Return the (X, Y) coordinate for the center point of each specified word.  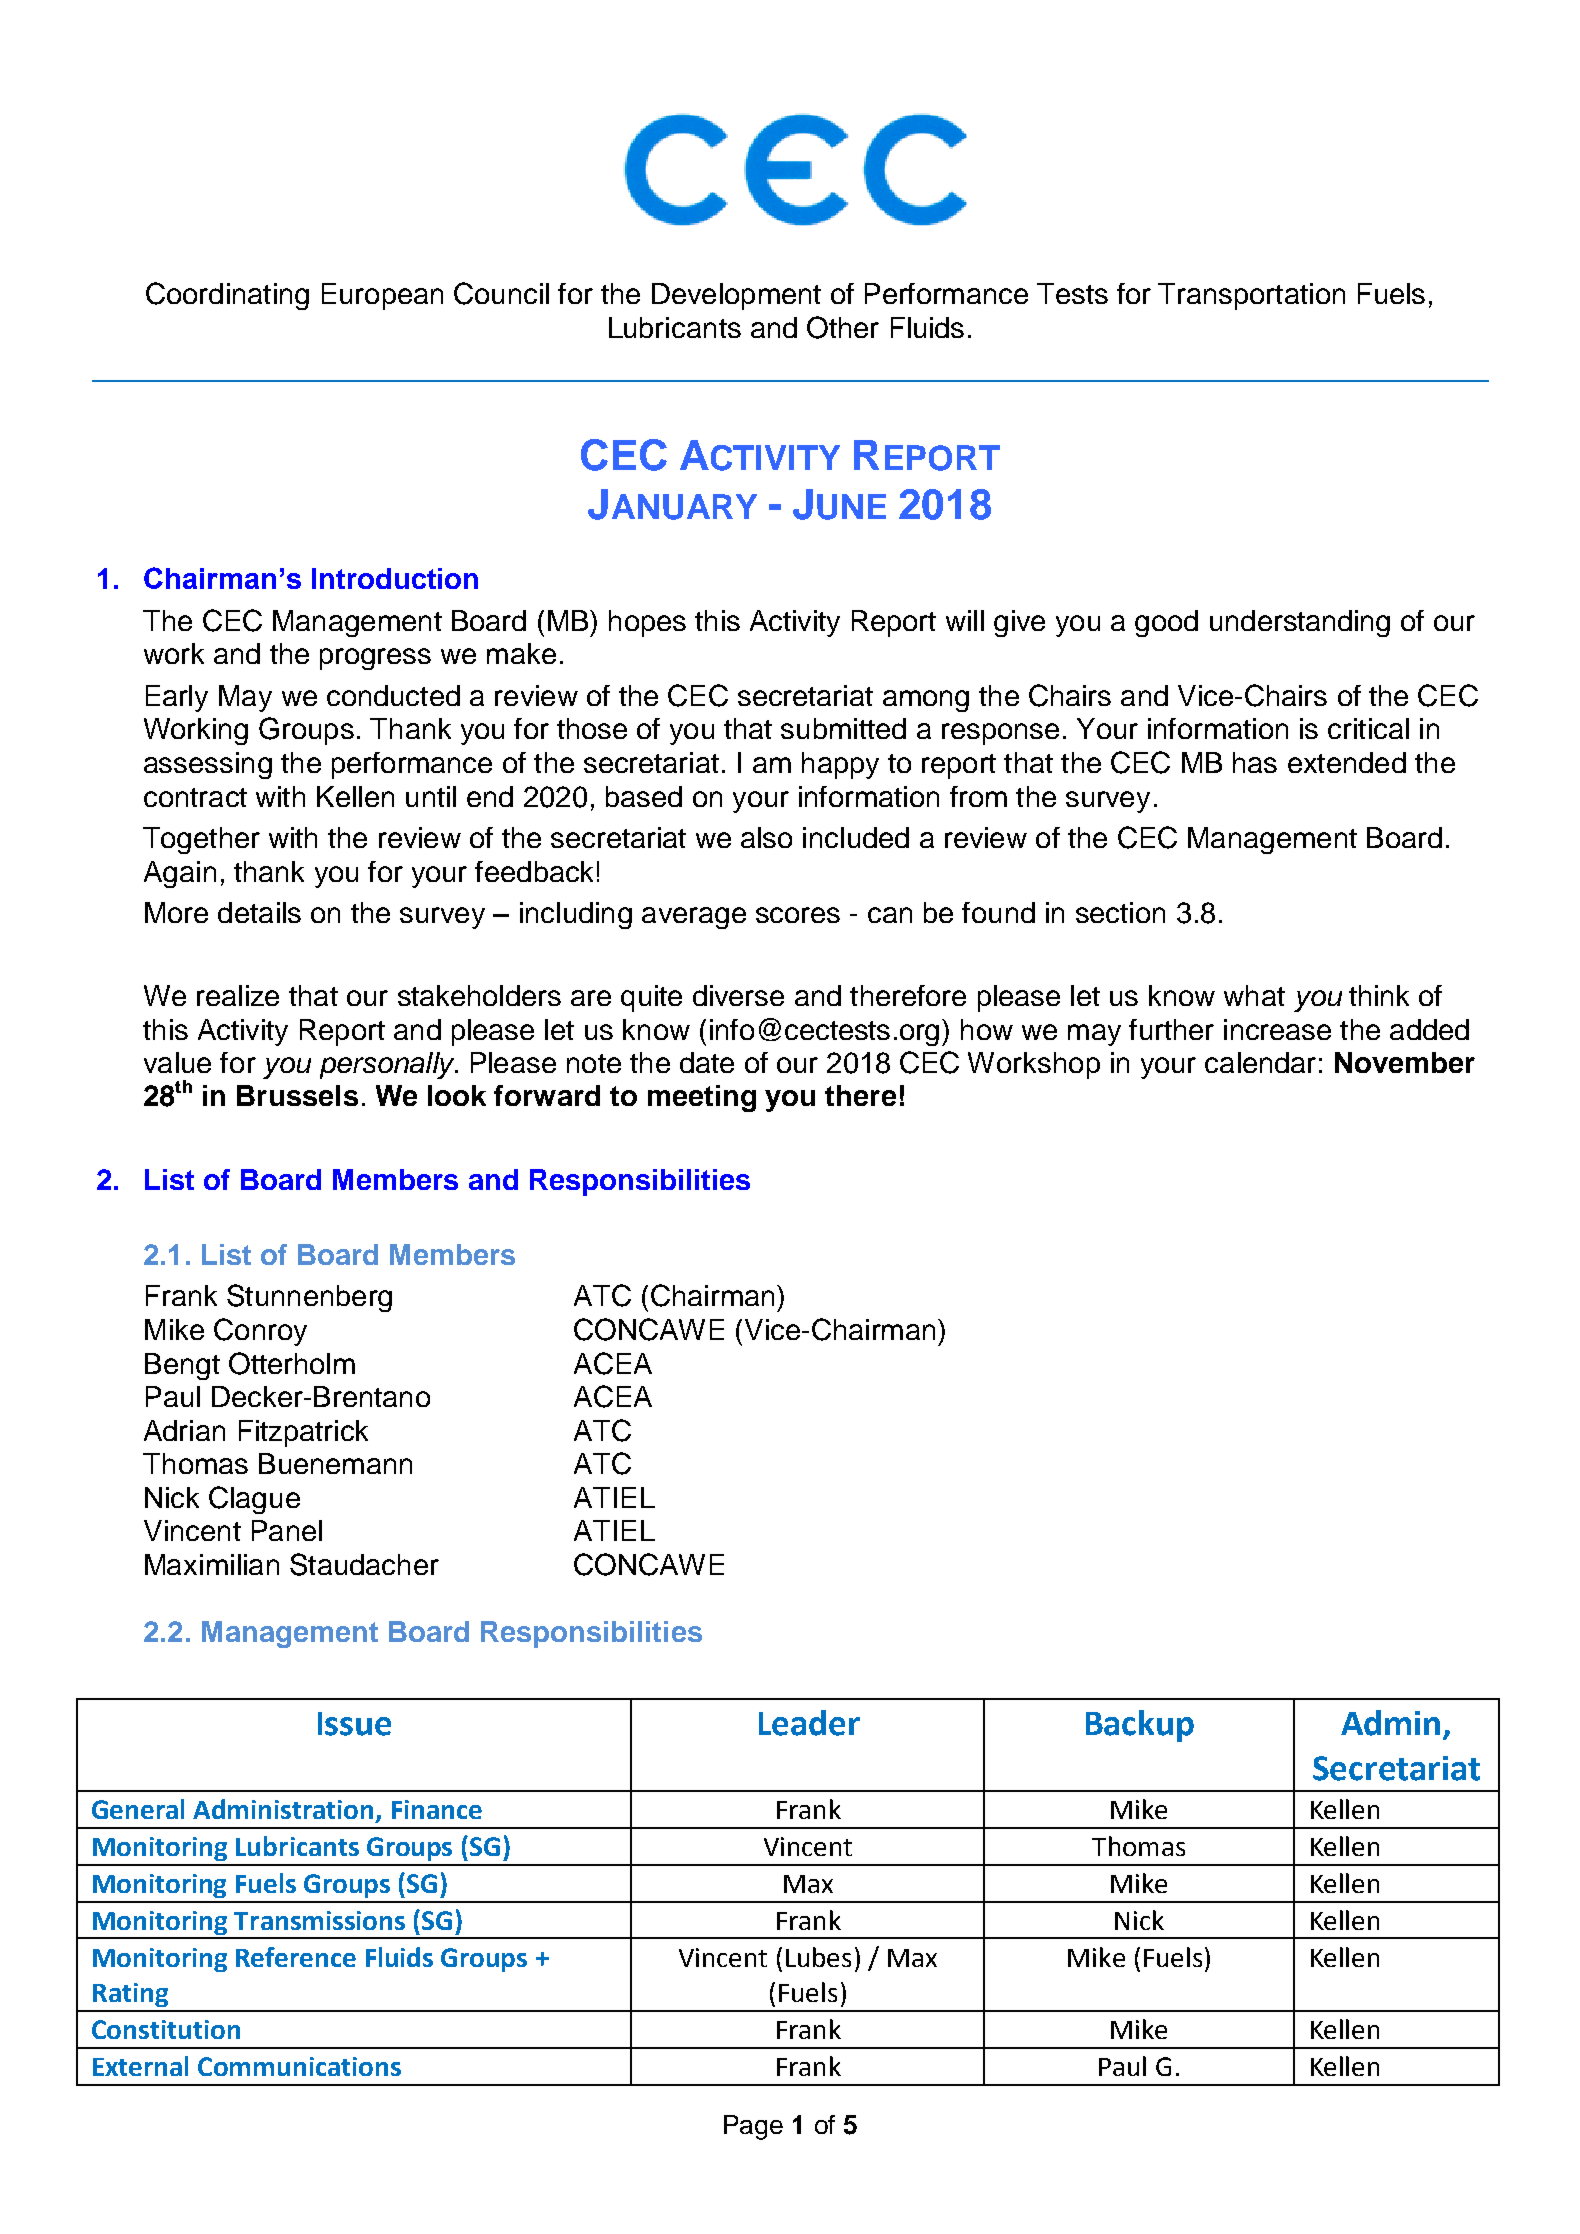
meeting (702, 1098)
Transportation (1251, 296)
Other (843, 327)
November (1405, 1062)
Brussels (297, 1095)
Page (753, 2127)
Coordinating (227, 296)
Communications (299, 2066)
